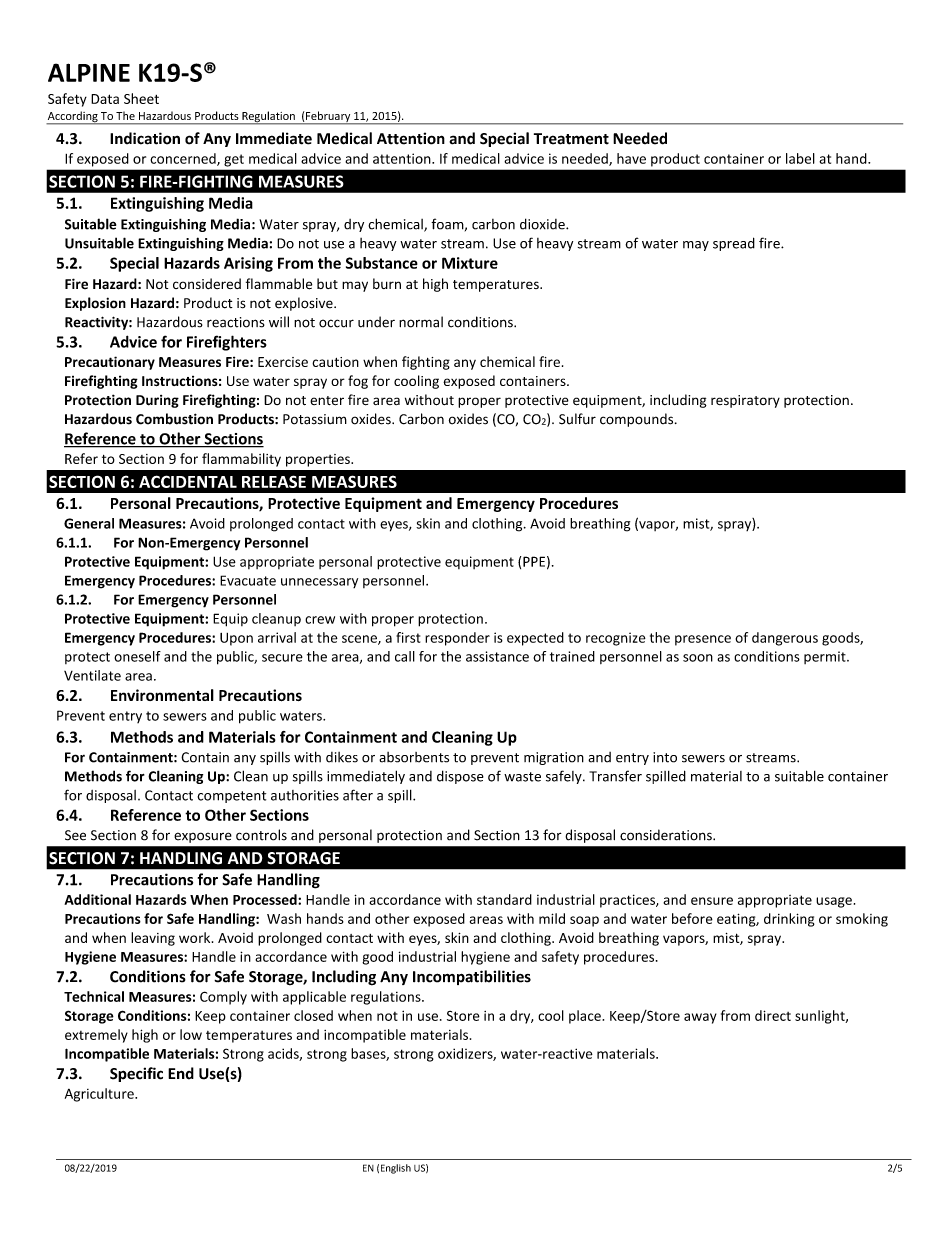 Image resolution: width=952 pixels, height=1233 pixels. What do you see at coordinates (141, 98) in the screenshot?
I see `Sheet` at bounding box center [141, 98].
